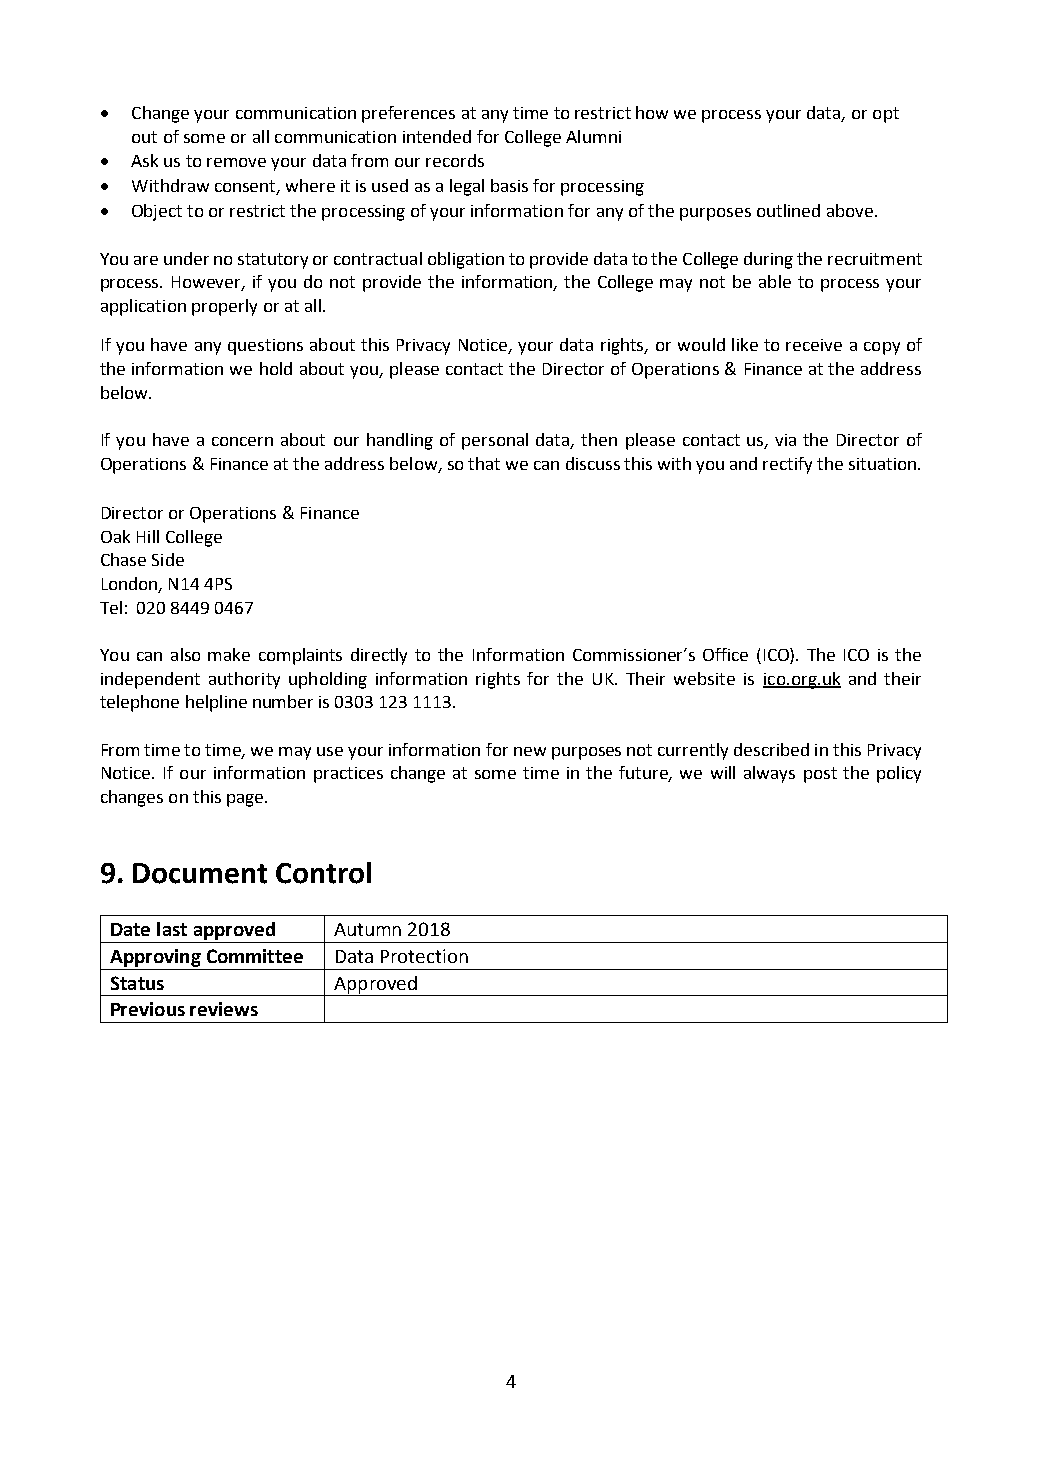 The width and height of the screenshot is (1047, 1480). What do you see at coordinates (236, 162) in the screenshot?
I see `remove` at bounding box center [236, 162].
